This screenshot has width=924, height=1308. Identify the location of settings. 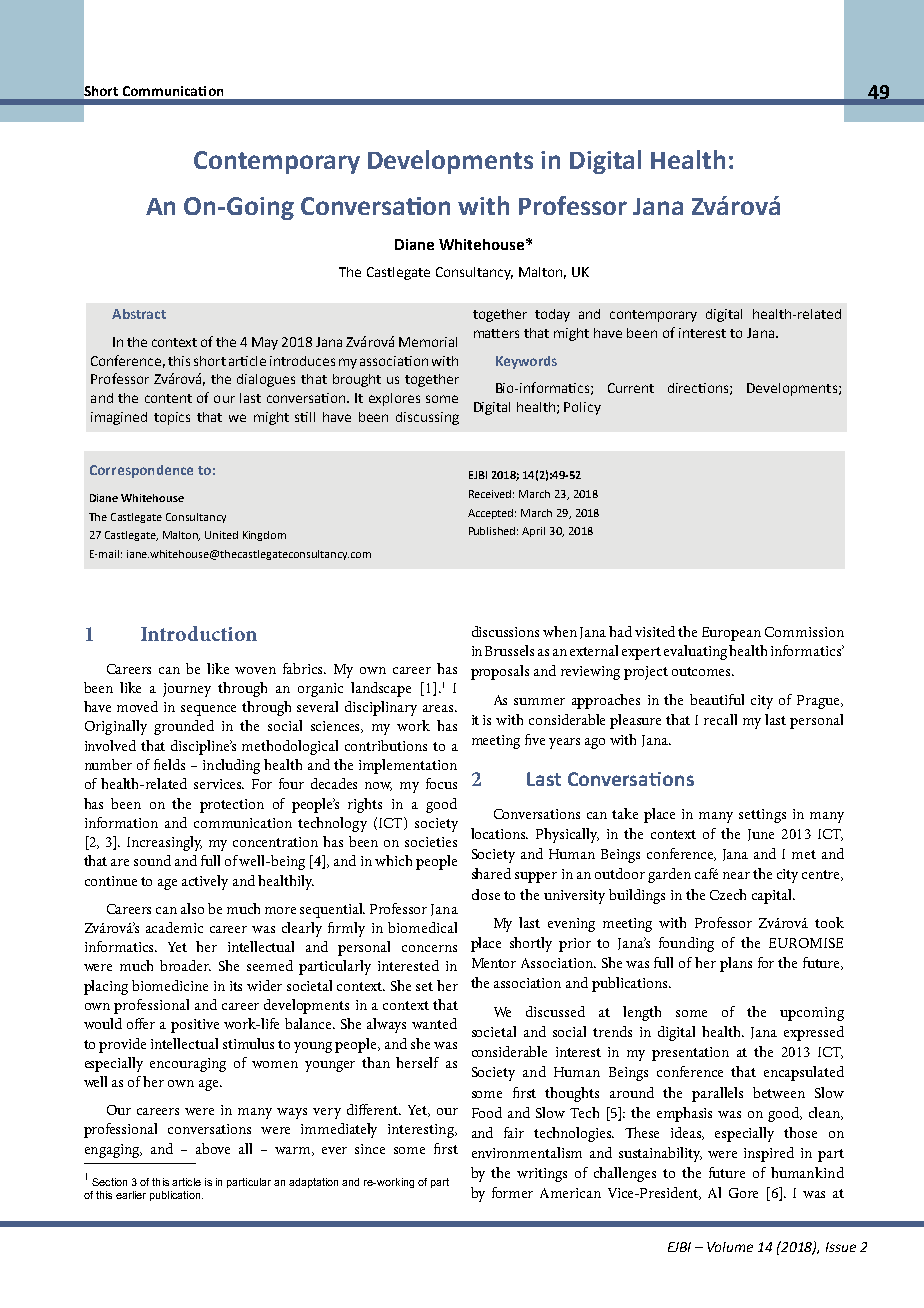
(762, 816).
